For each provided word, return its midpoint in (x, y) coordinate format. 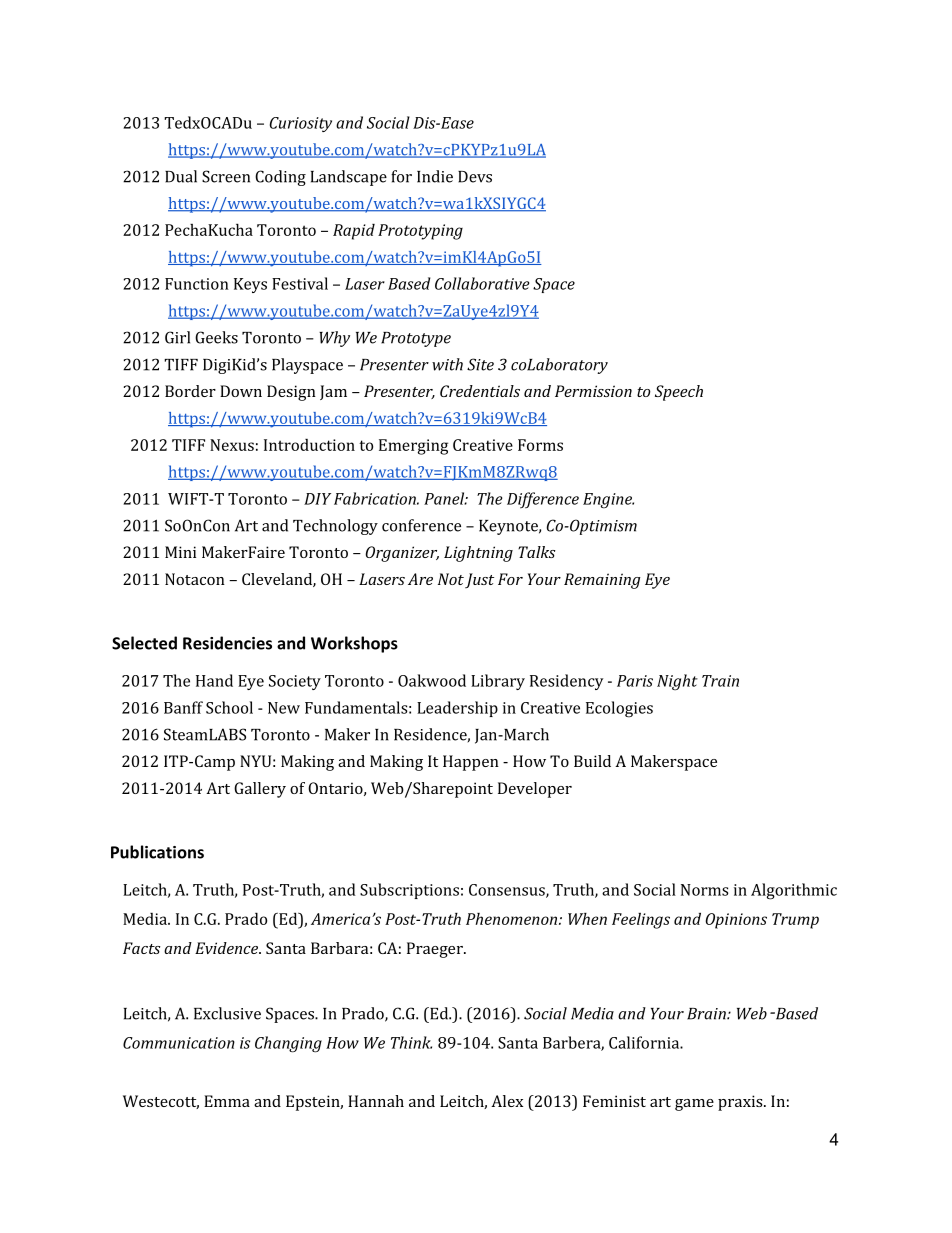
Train (720, 681)
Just (479, 580)
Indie (435, 176)
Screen (226, 176)
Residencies (227, 643)
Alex (507, 1101)
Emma (227, 1101)
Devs (475, 177)
